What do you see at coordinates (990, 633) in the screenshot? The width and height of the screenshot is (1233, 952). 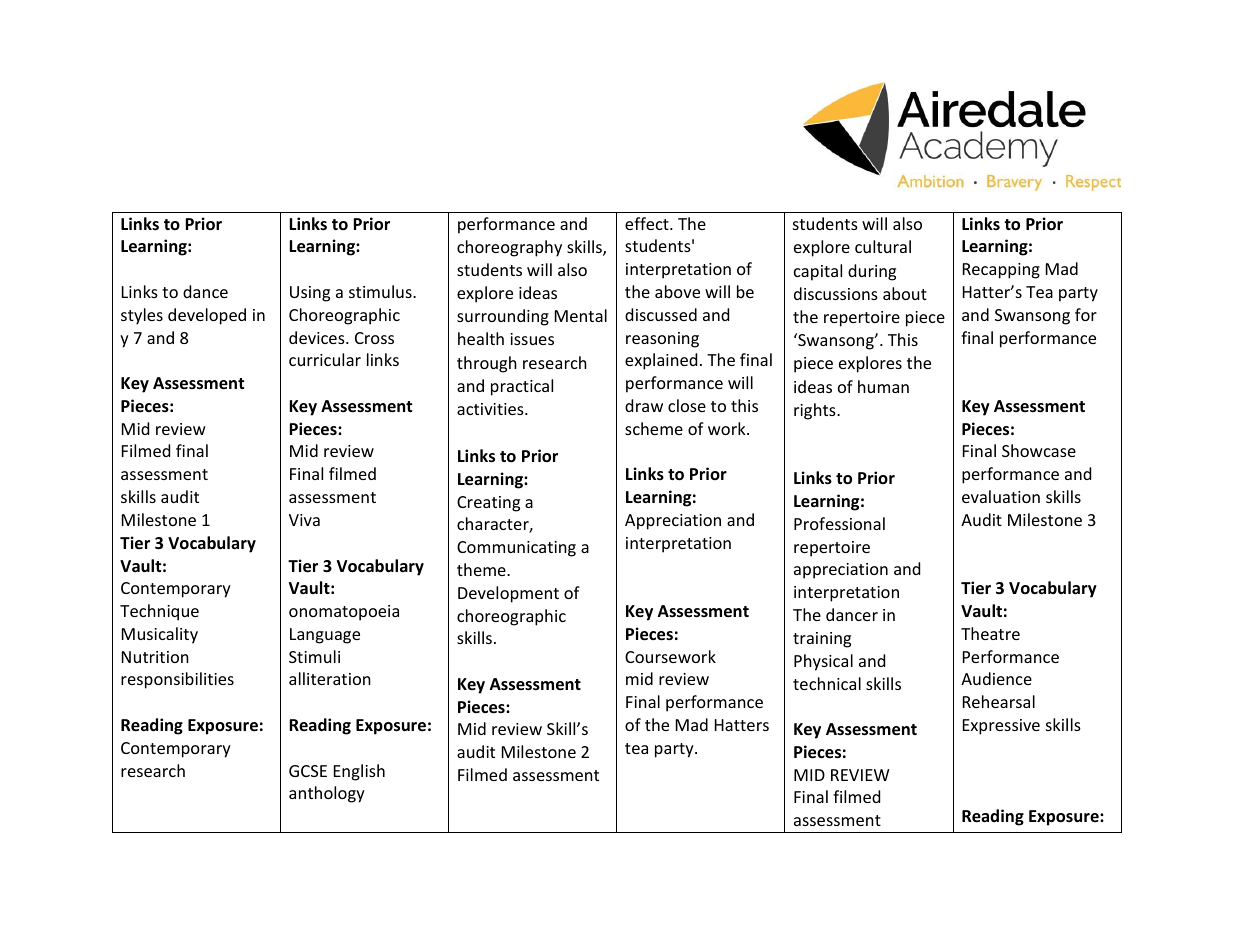 I see `Theatre` at bounding box center [990, 633].
